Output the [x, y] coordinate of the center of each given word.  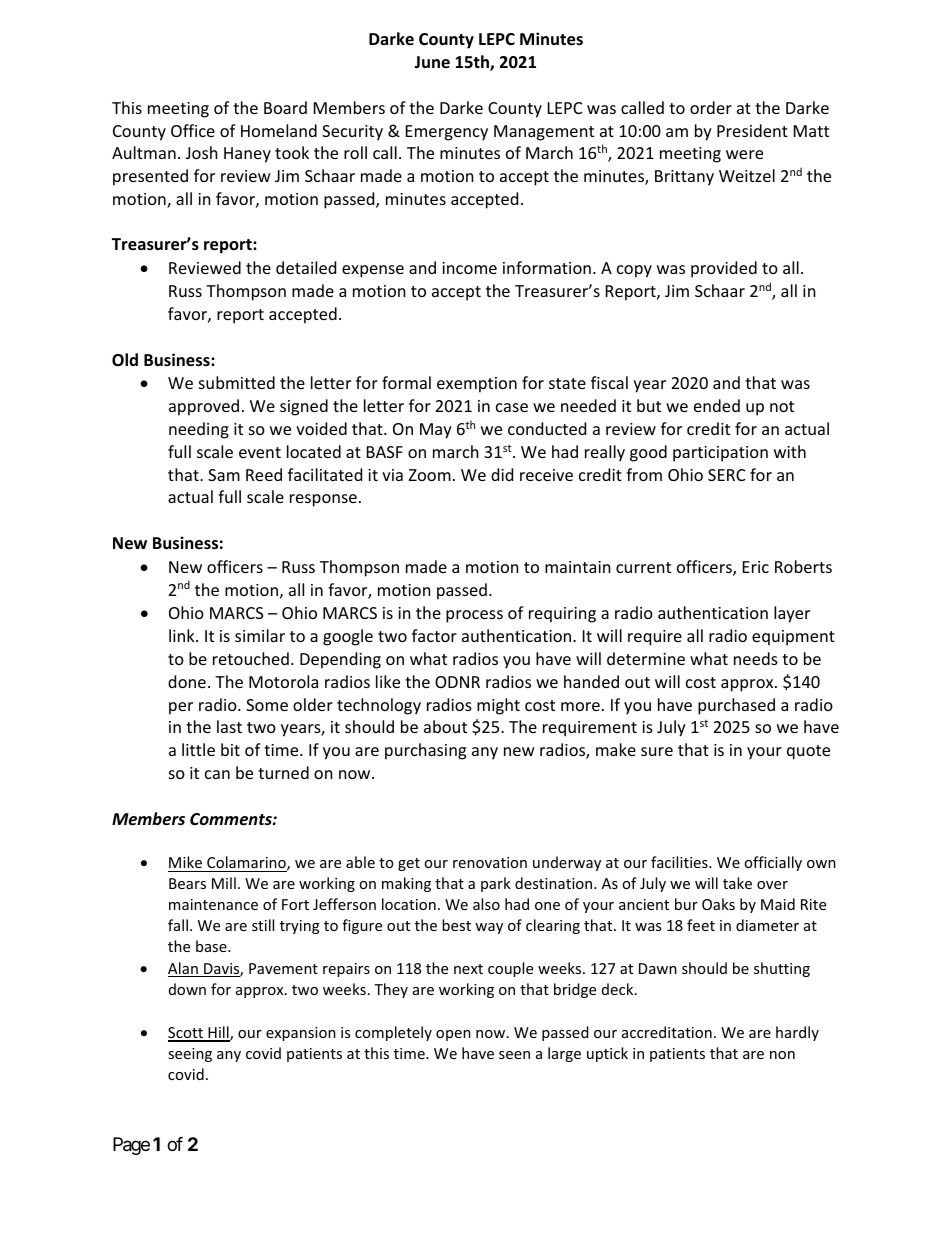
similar [260, 635]
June [432, 62]
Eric [756, 567]
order [711, 107]
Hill [218, 1033]
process [474, 616]
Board [285, 107]
